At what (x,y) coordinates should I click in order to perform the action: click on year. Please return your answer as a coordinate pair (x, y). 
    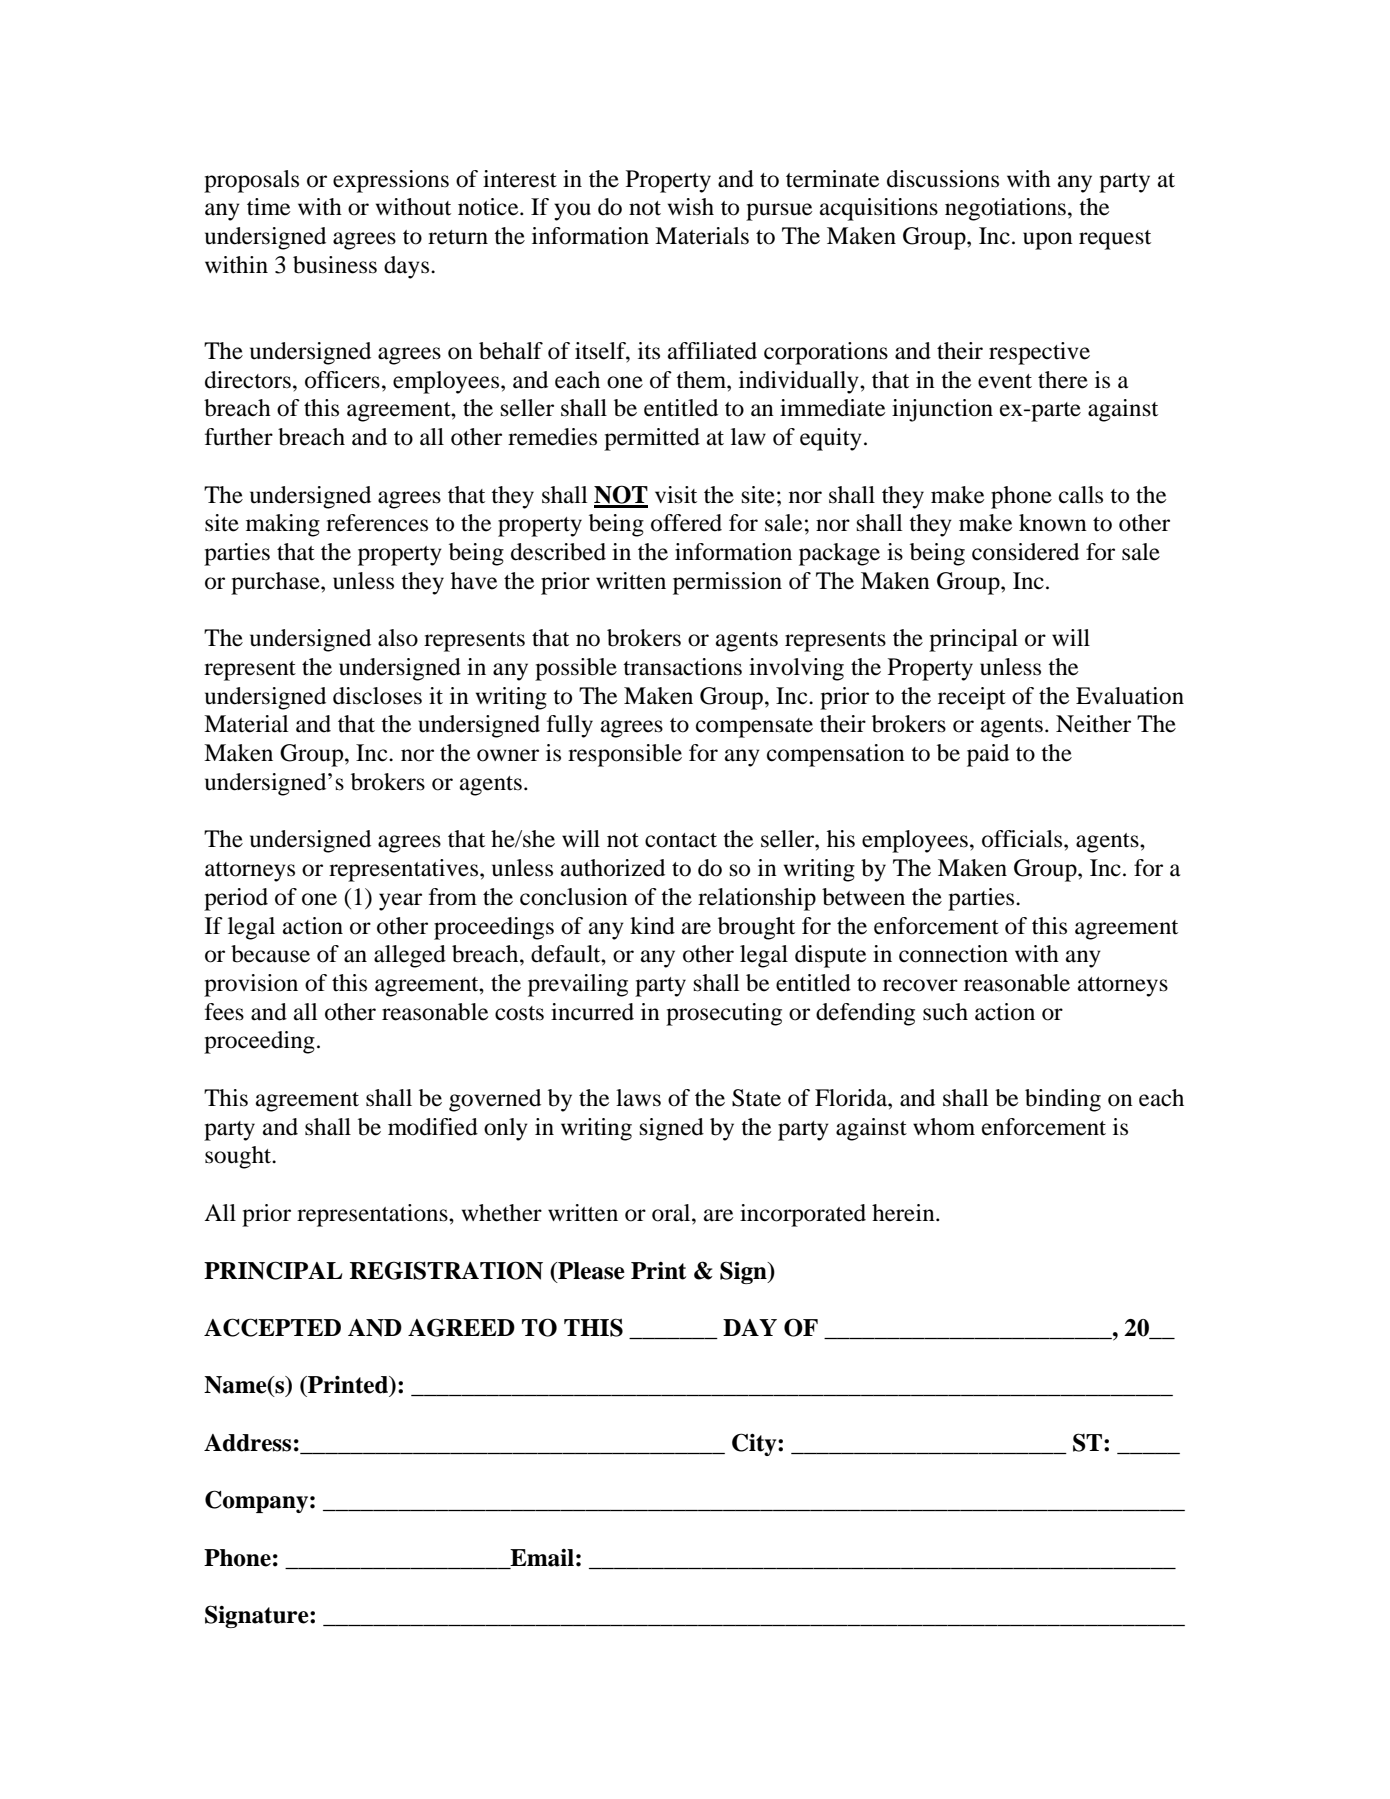
    Looking at the image, I should click on (400, 902).
